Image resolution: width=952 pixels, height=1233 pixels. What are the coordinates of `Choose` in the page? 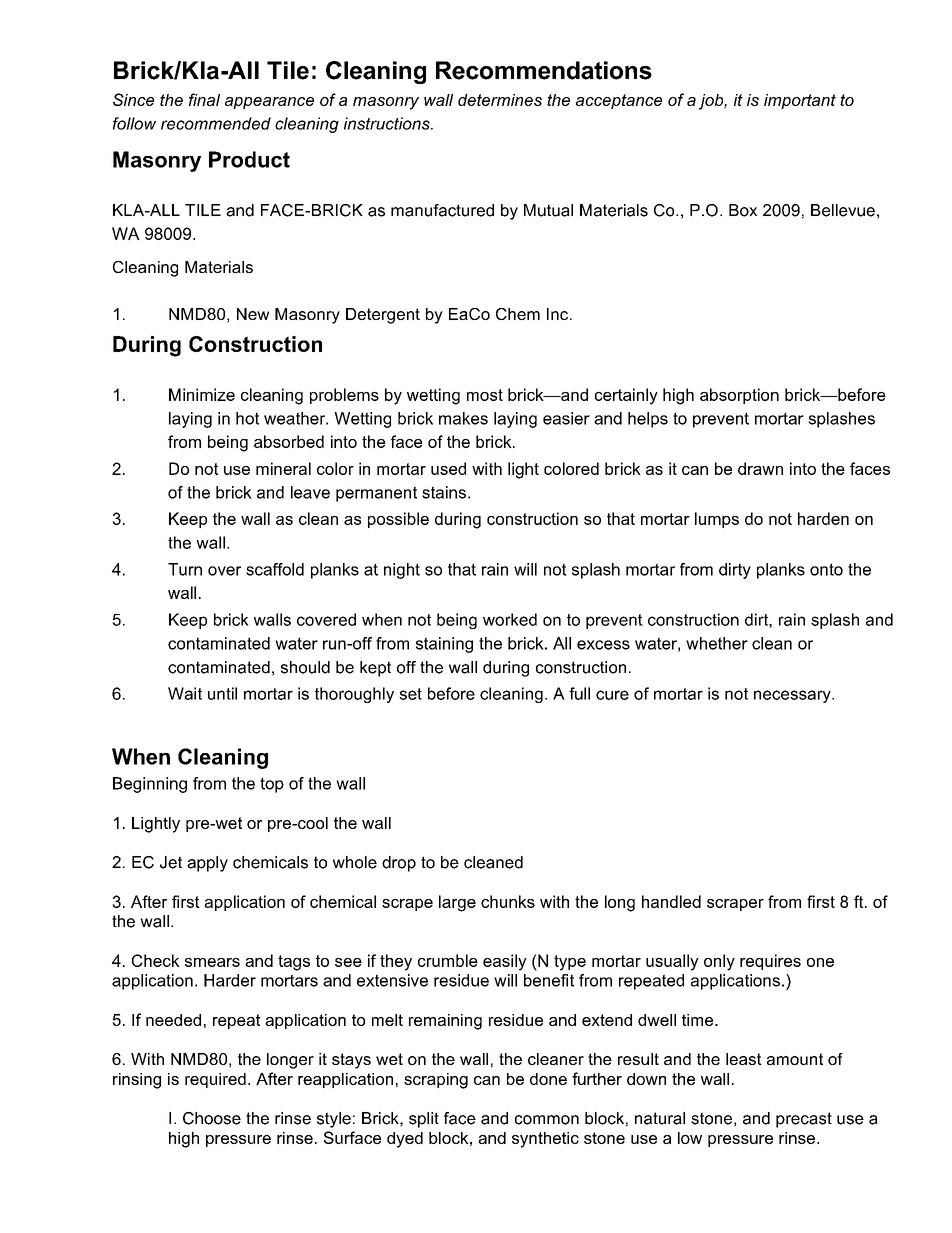 It's located at (212, 1118).
